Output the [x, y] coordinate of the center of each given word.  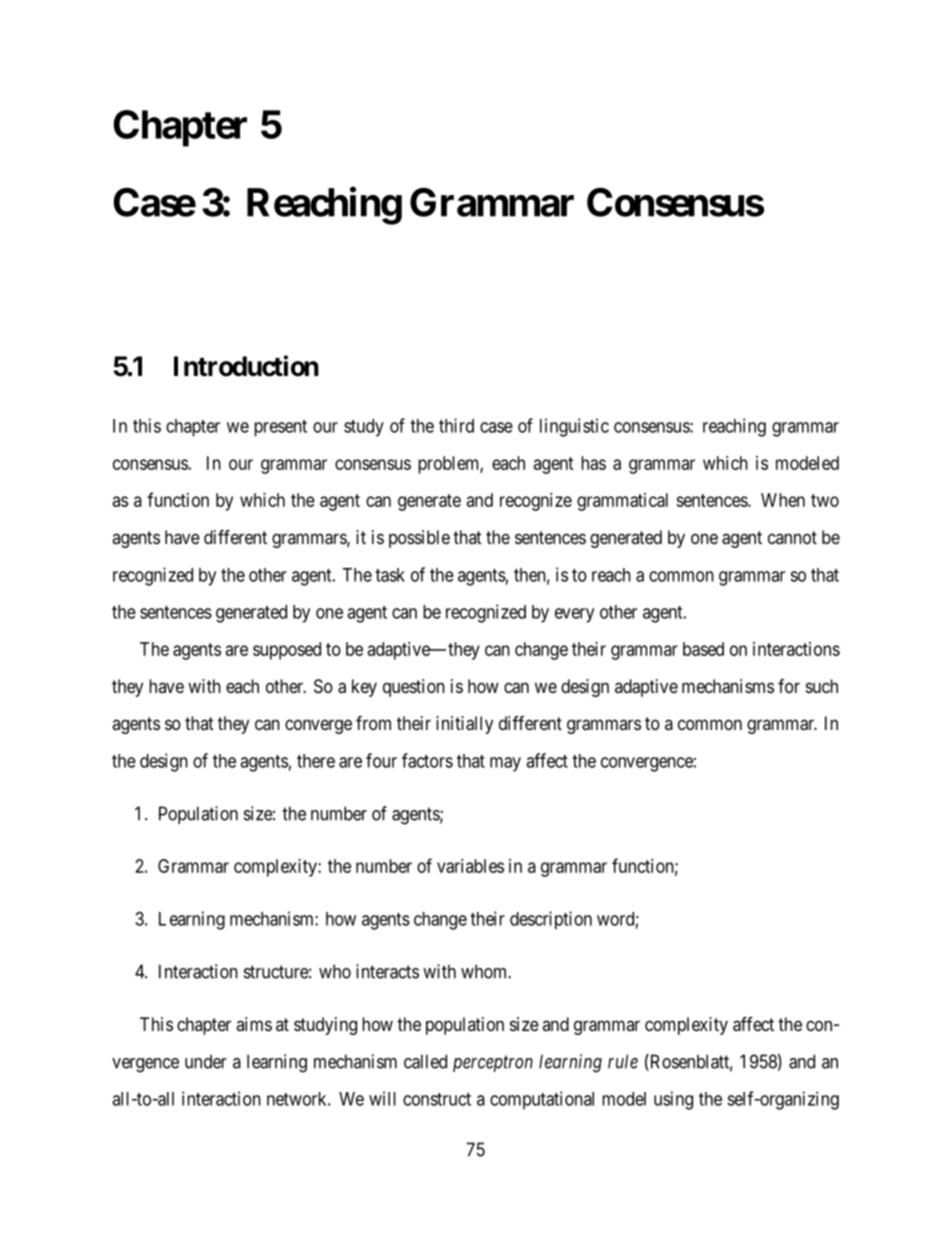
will [382, 1098]
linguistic [574, 427]
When [783, 500]
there [316, 761]
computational [542, 1100]
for [789, 686]
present [280, 428]
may [505, 764]
